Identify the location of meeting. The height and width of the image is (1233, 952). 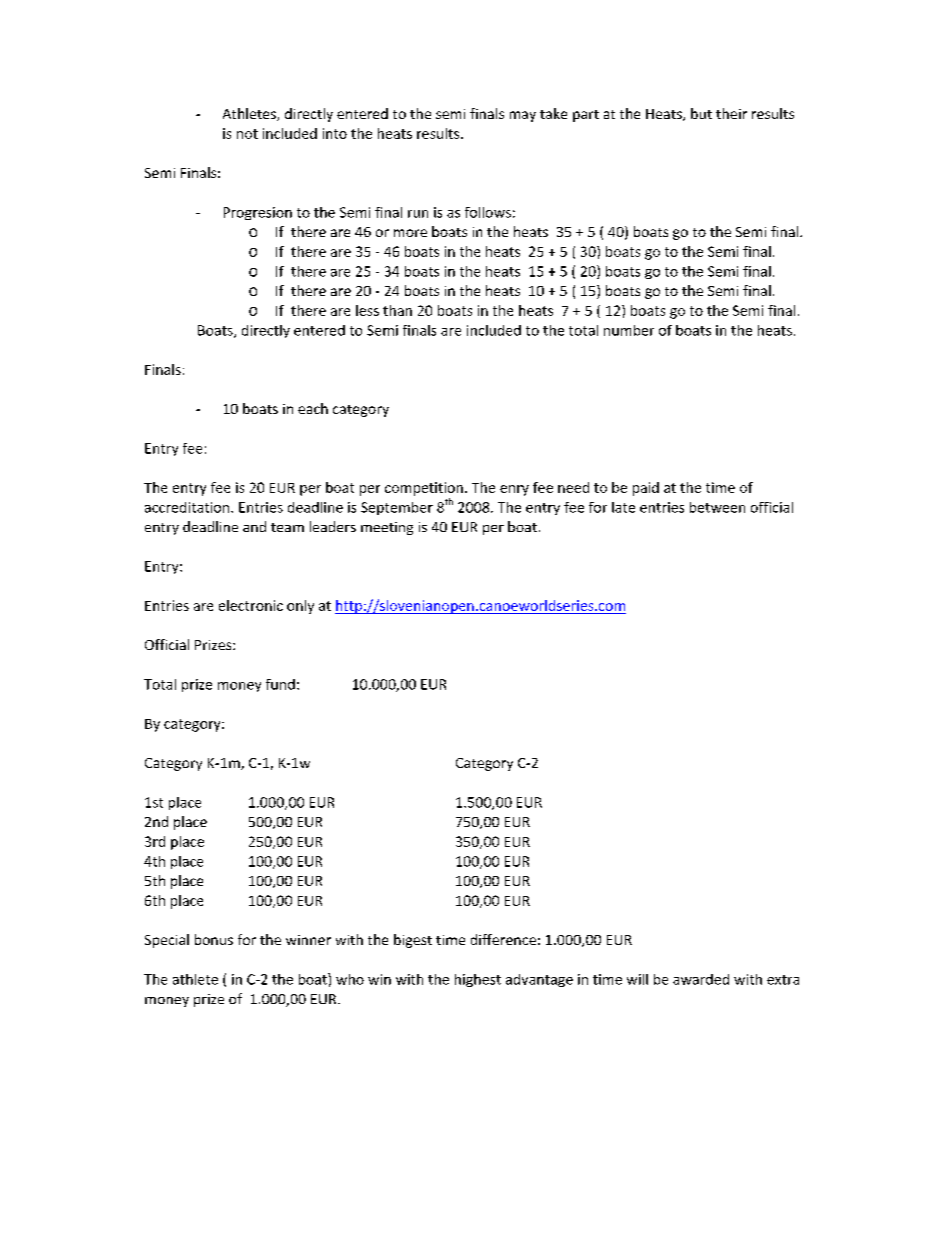
(387, 528).
